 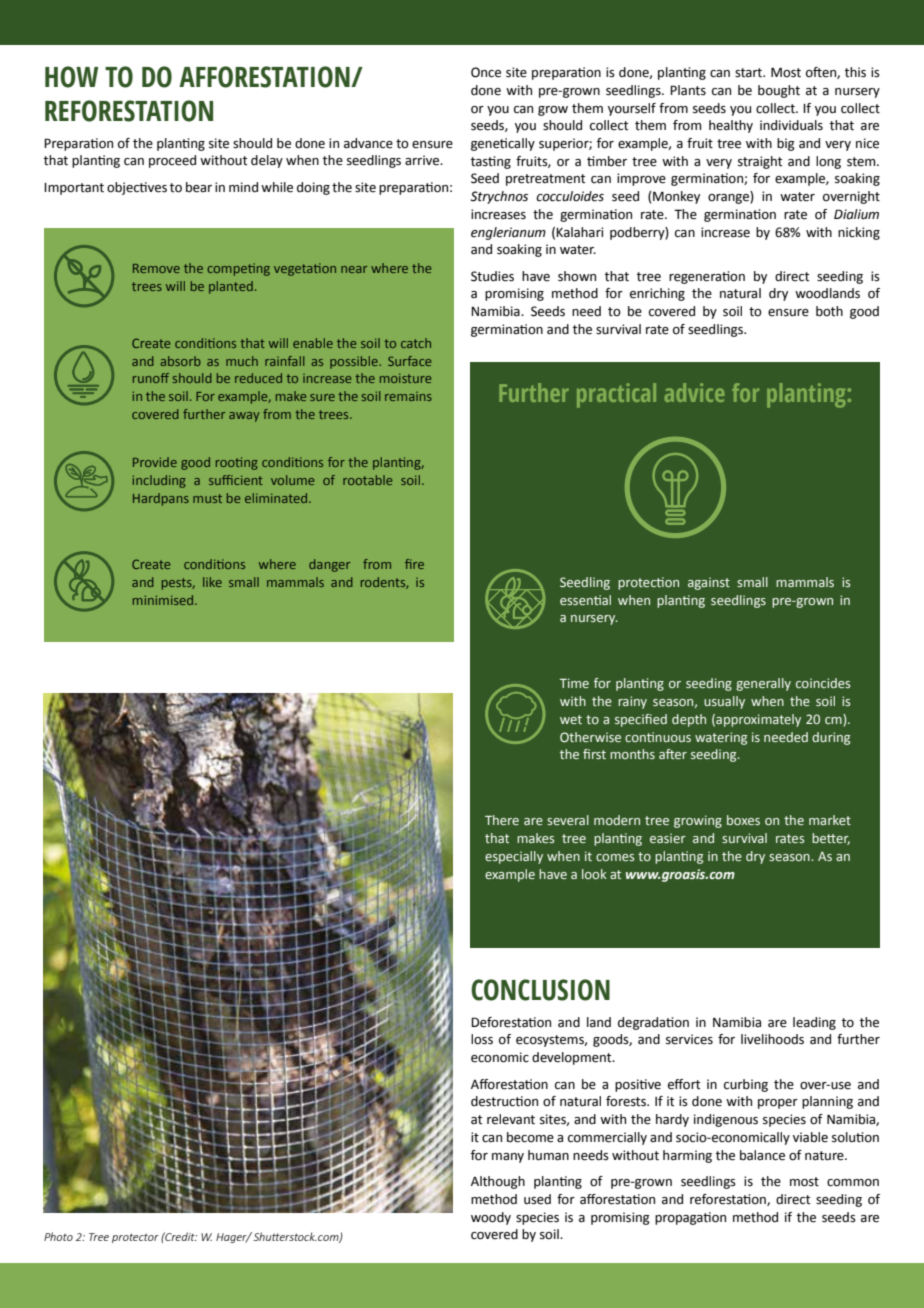 I want to click on loss, so click(x=482, y=1039).
